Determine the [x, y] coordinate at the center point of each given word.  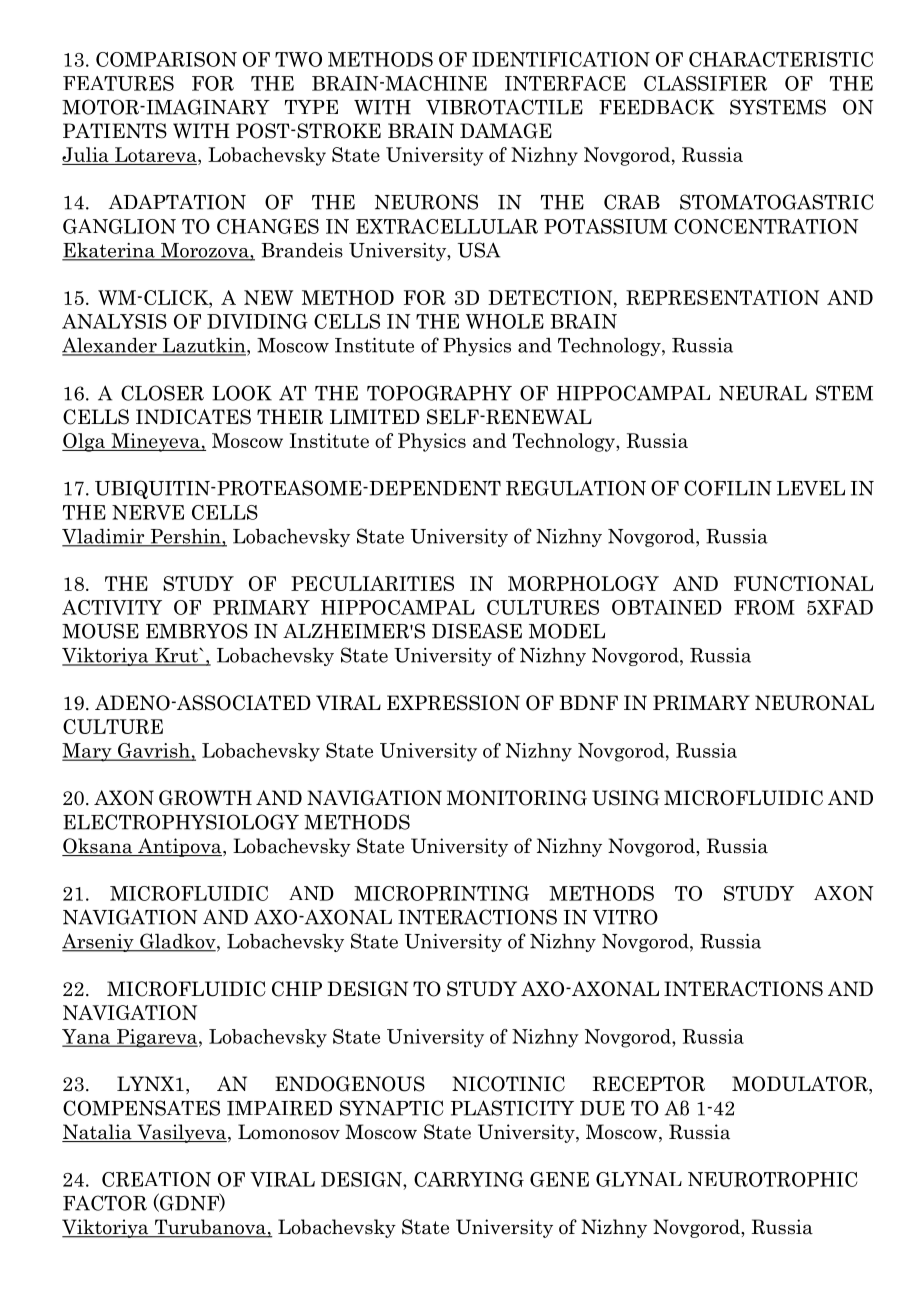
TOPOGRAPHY [439, 393]
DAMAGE [506, 131]
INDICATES [193, 417]
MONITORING [517, 798]
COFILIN [728, 488]
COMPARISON [166, 59]
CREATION [156, 1179]
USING [626, 798]
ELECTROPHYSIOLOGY [181, 822]
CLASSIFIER [705, 83]
